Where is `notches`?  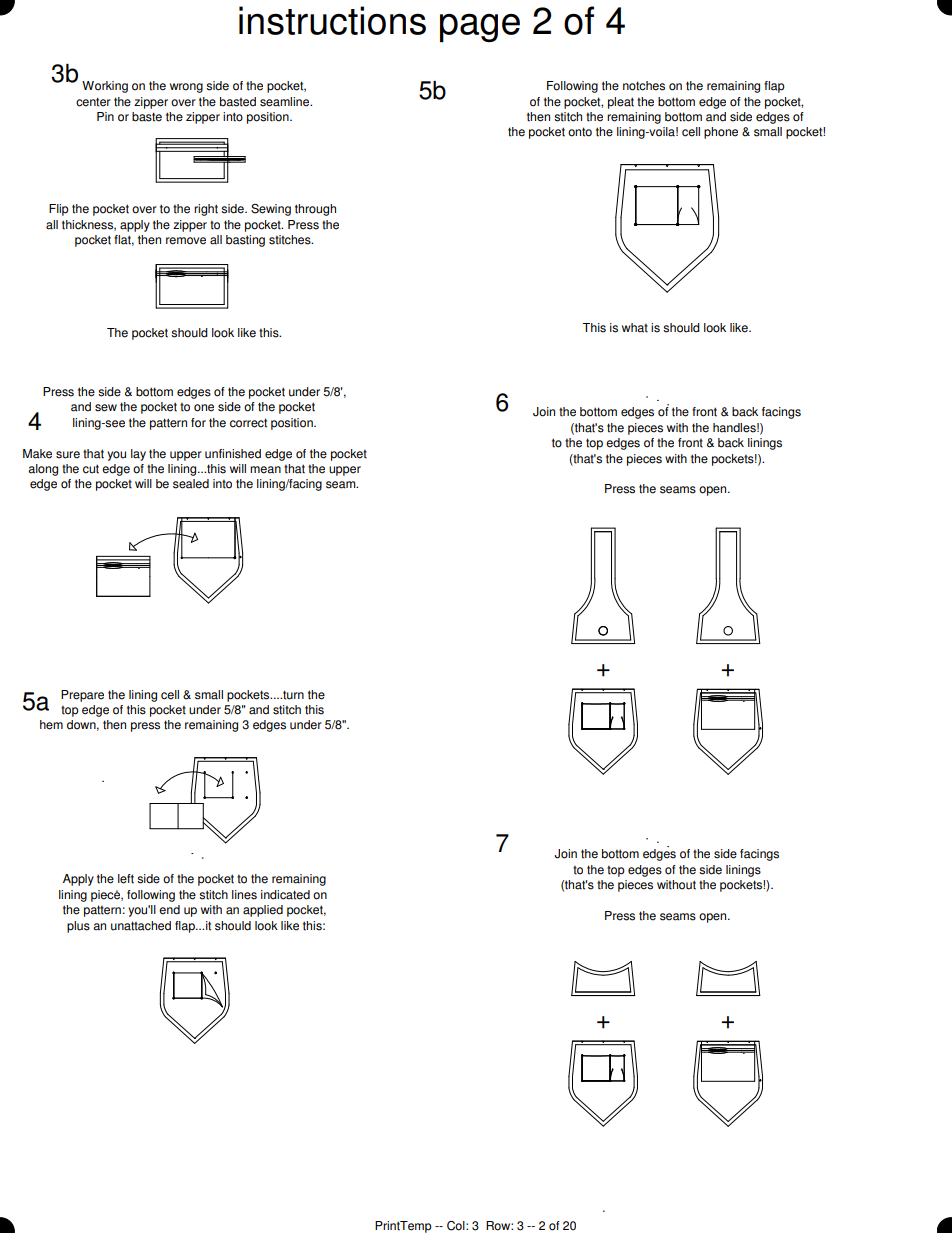
notches is located at coordinates (644, 86).
